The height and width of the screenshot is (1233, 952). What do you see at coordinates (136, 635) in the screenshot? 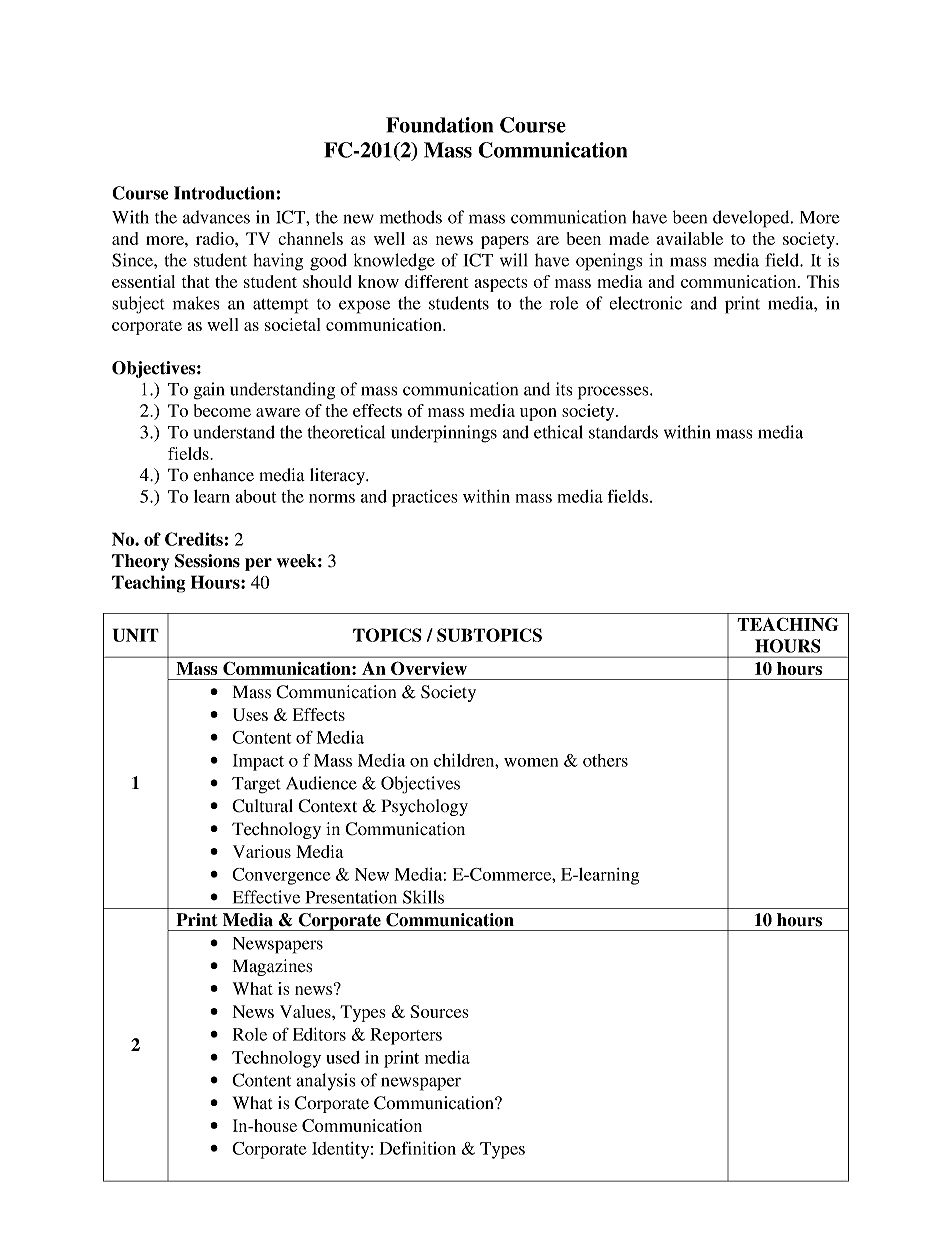
I see `UNIT` at bounding box center [136, 635].
